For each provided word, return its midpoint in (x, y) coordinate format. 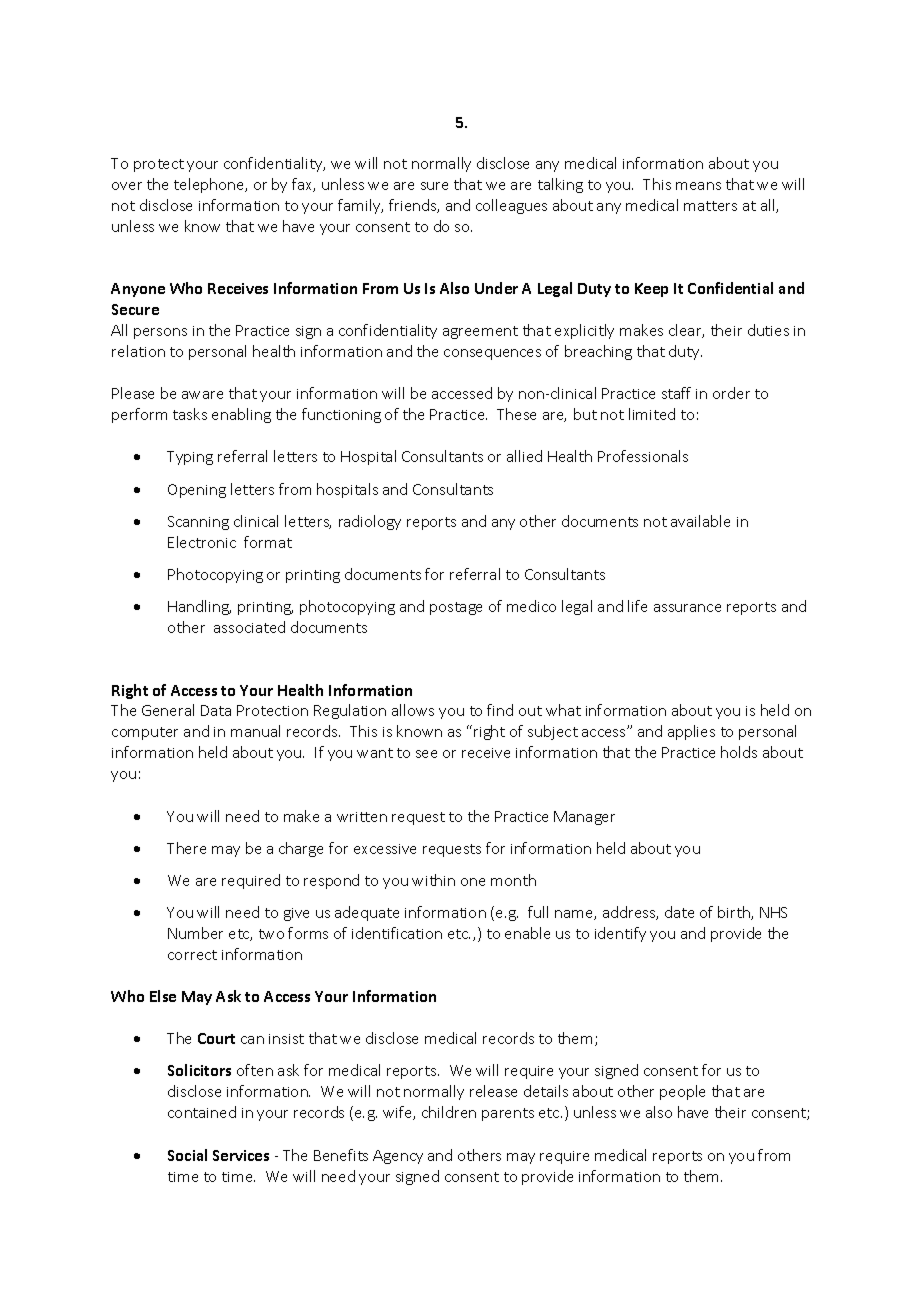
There (186, 848)
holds (739, 752)
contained (202, 1112)
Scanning (198, 523)
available (700, 521)
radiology (370, 522)
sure (434, 186)
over (127, 186)
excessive (385, 849)
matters (710, 206)
